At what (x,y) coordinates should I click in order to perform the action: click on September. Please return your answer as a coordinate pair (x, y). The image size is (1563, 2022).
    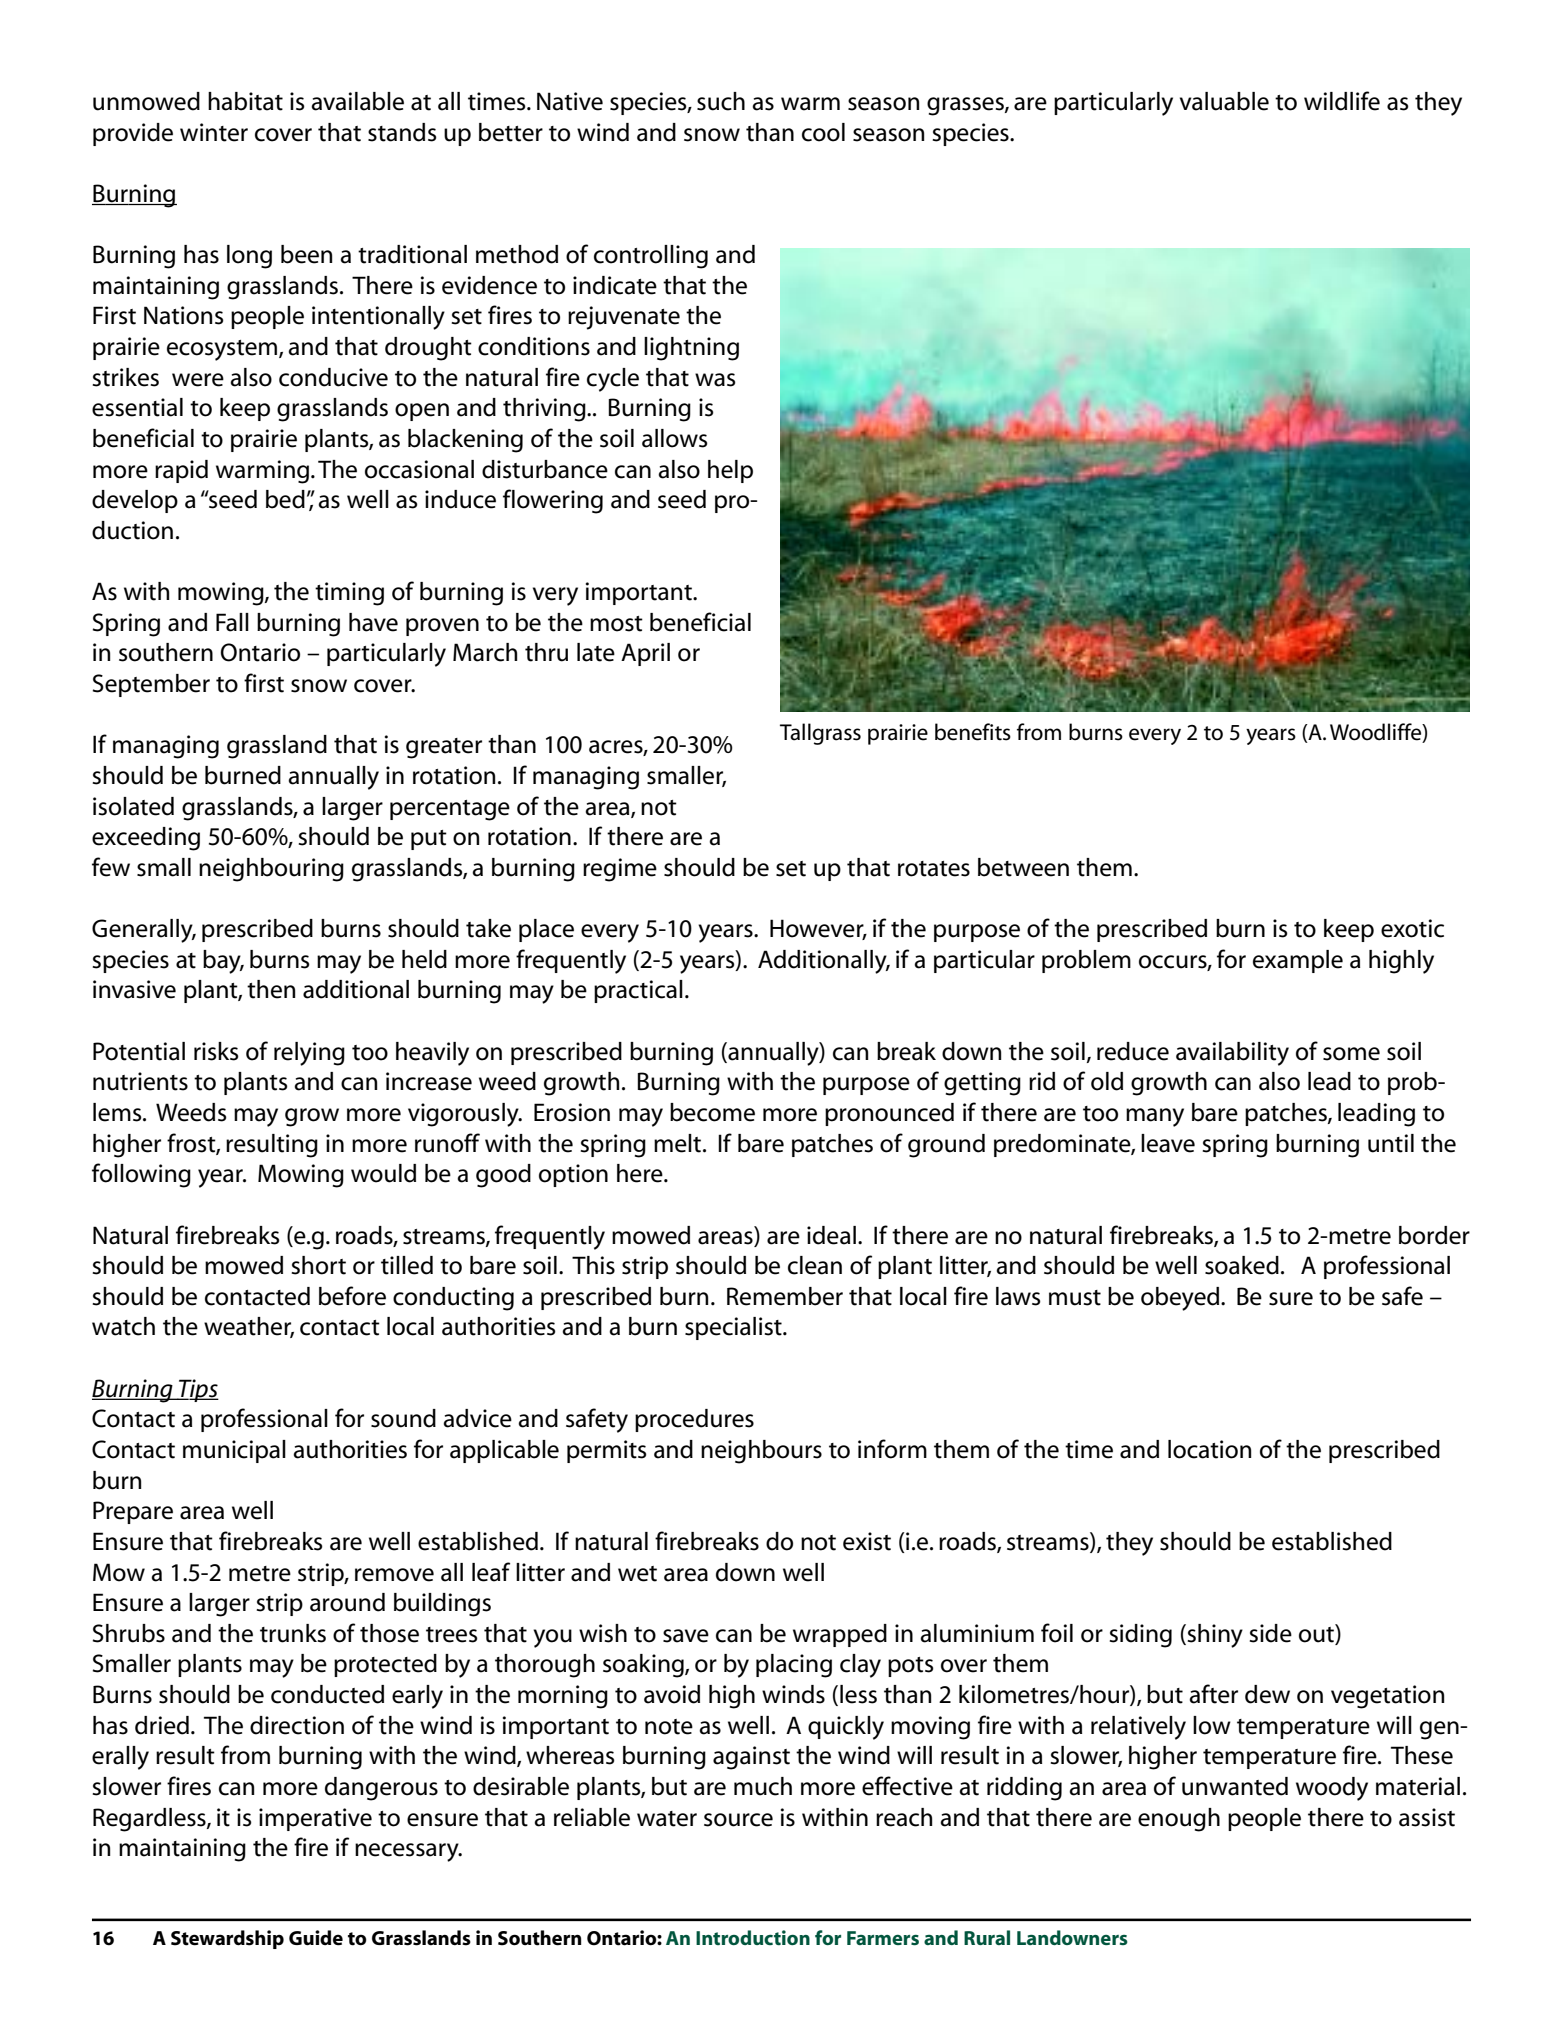
    Looking at the image, I should click on (151, 685).
